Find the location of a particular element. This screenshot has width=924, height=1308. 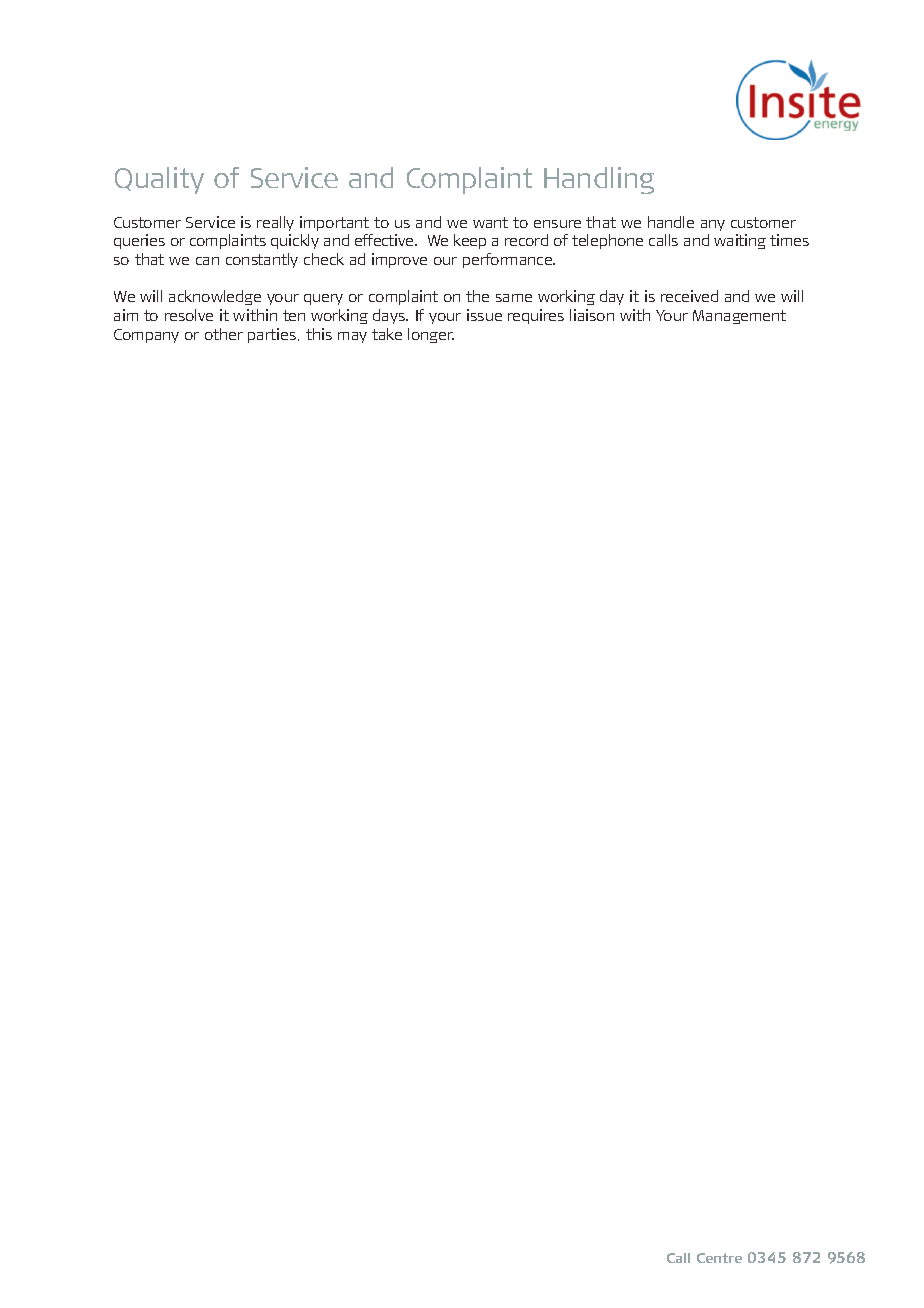

handle is located at coordinates (671, 222).
